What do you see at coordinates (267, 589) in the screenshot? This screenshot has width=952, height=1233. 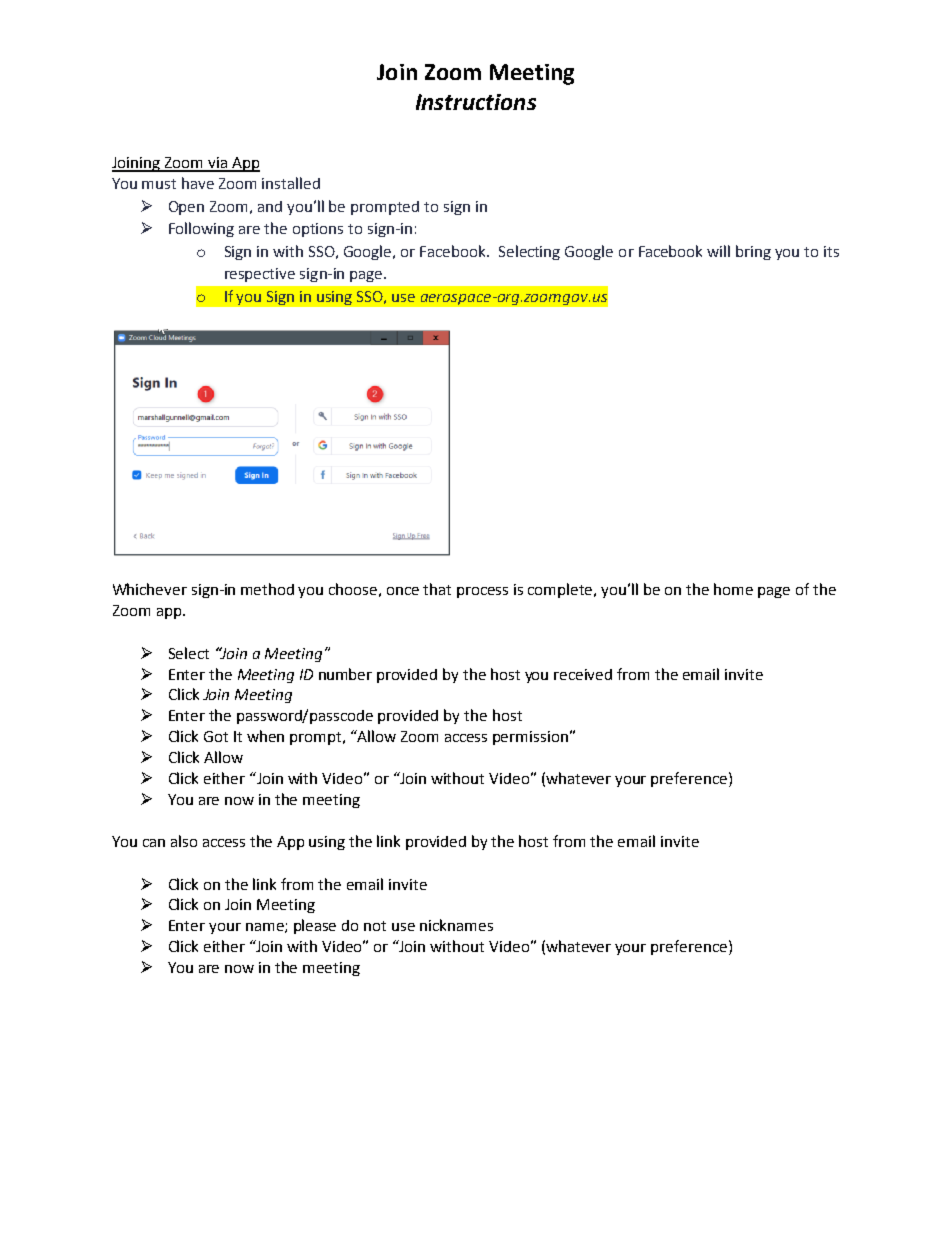 I see `method` at bounding box center [267, 589].
